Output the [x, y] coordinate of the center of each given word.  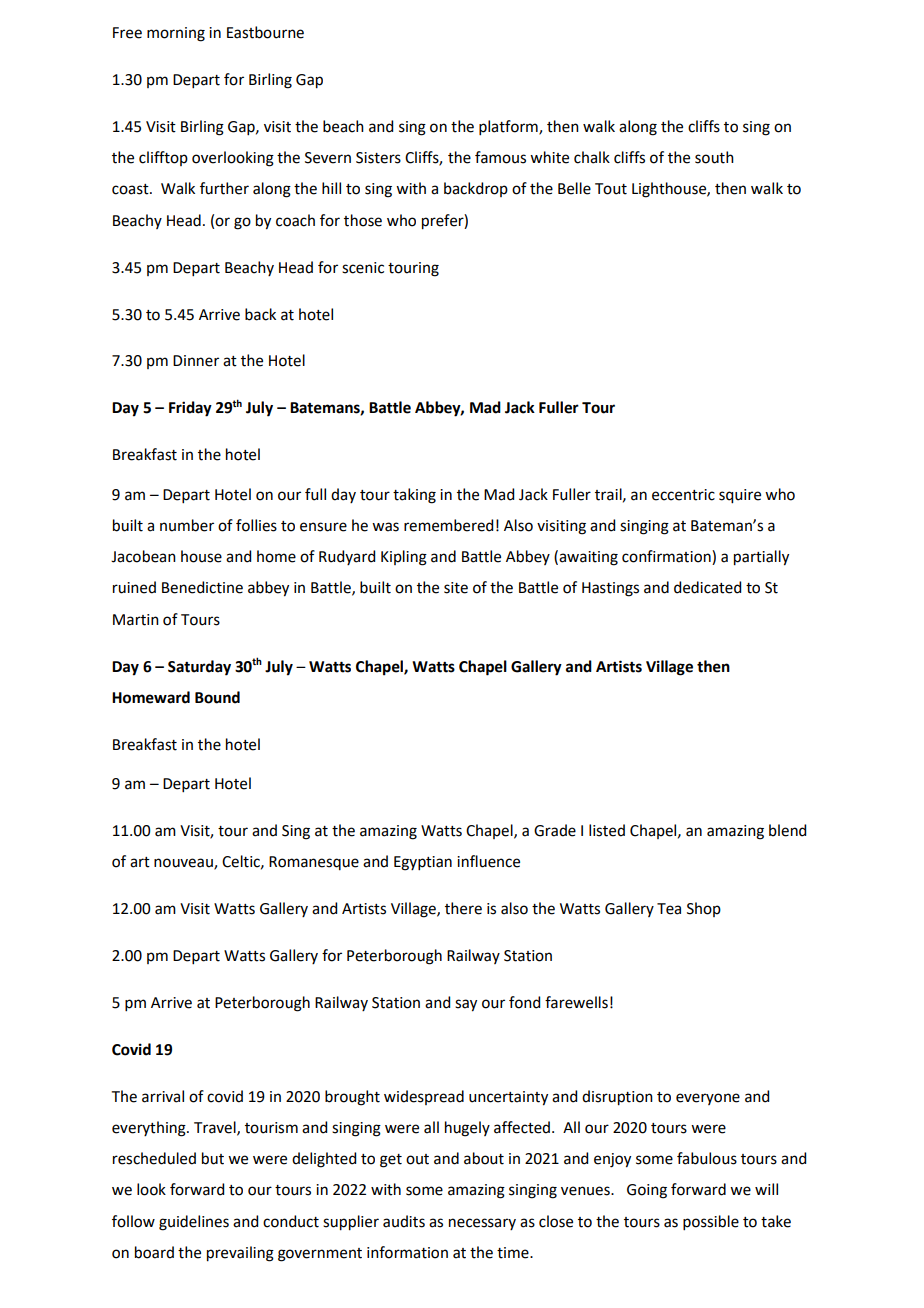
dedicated [707, 587]
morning [176, 34]
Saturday [199, 668]
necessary [482, 1224]
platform [509, 127]
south [714, 157]
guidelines [194, 1223]
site [456, 588]
